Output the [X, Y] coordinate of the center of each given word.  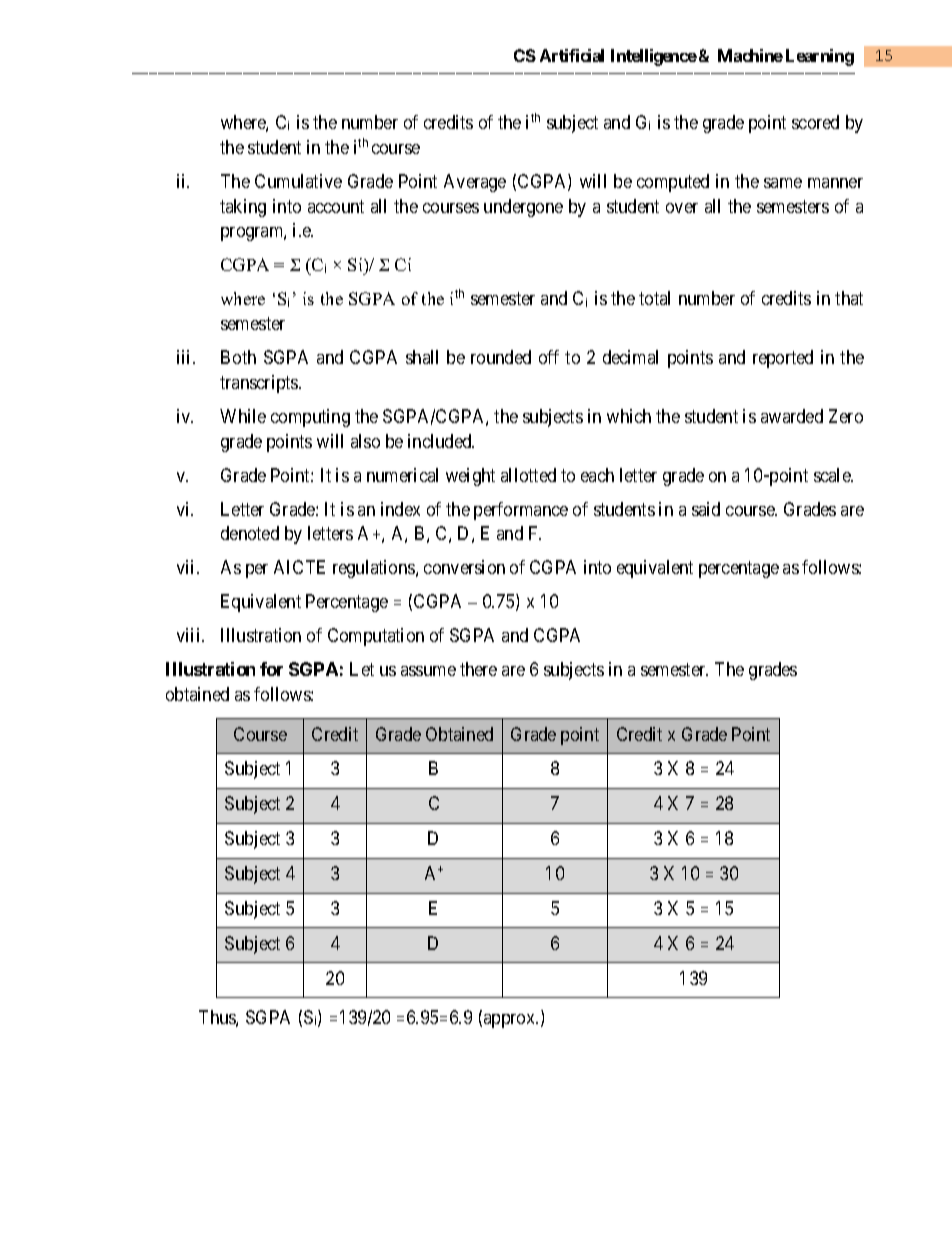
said [706, 509]
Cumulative [298, 181]
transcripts [260, 384]
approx [511, 1021]
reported [783, 359]
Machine [750, 55]
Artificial [572, 55]
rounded [501, 357]
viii [190, 635]
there [478, 669]
